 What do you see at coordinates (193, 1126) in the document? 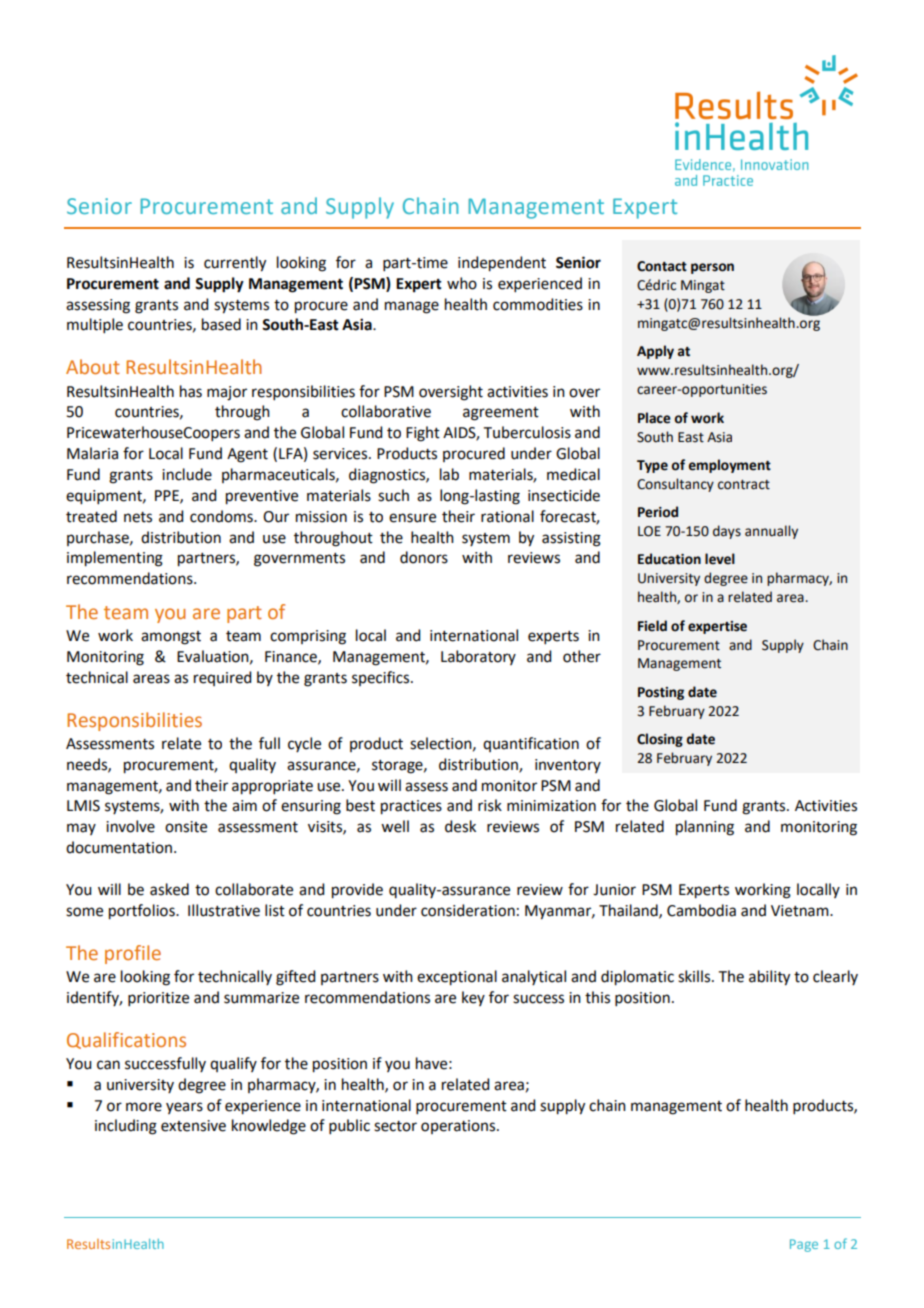
I see `extensive` at bounding box center [193, 1126].
